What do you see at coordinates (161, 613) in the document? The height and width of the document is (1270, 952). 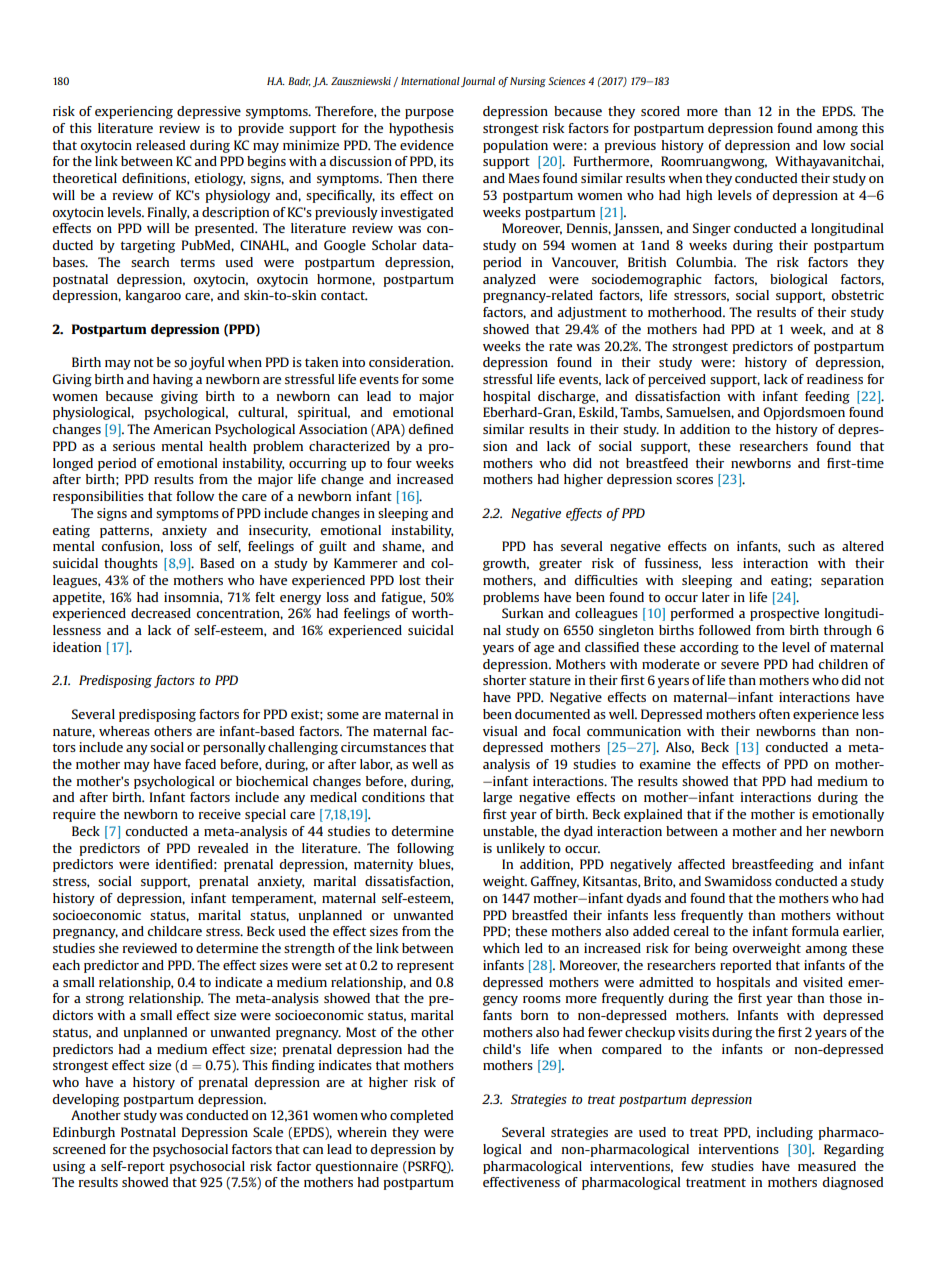 I see `decreased` at bounding box center [161, 613].
